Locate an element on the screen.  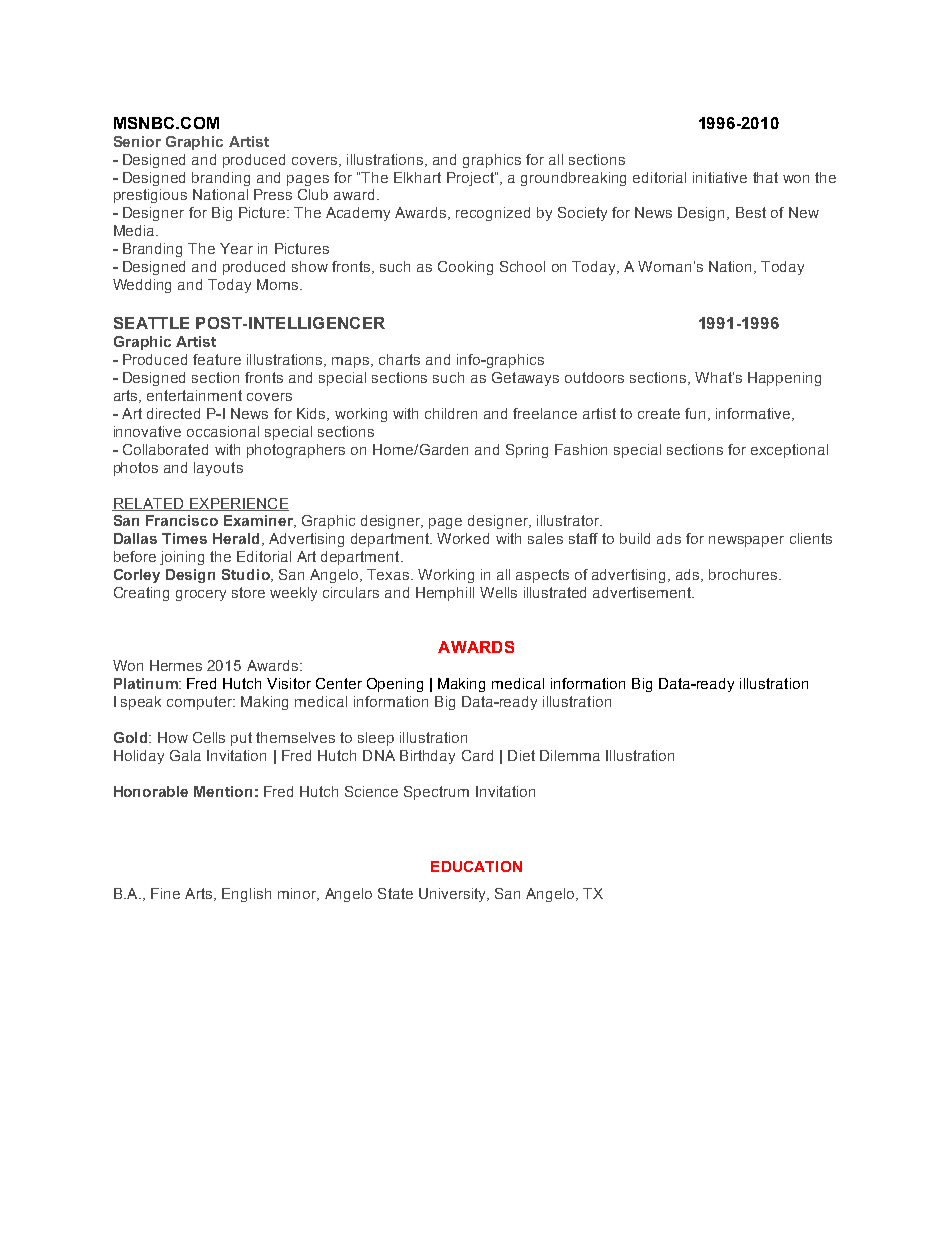
Press is located at coordinates (273, 194).
